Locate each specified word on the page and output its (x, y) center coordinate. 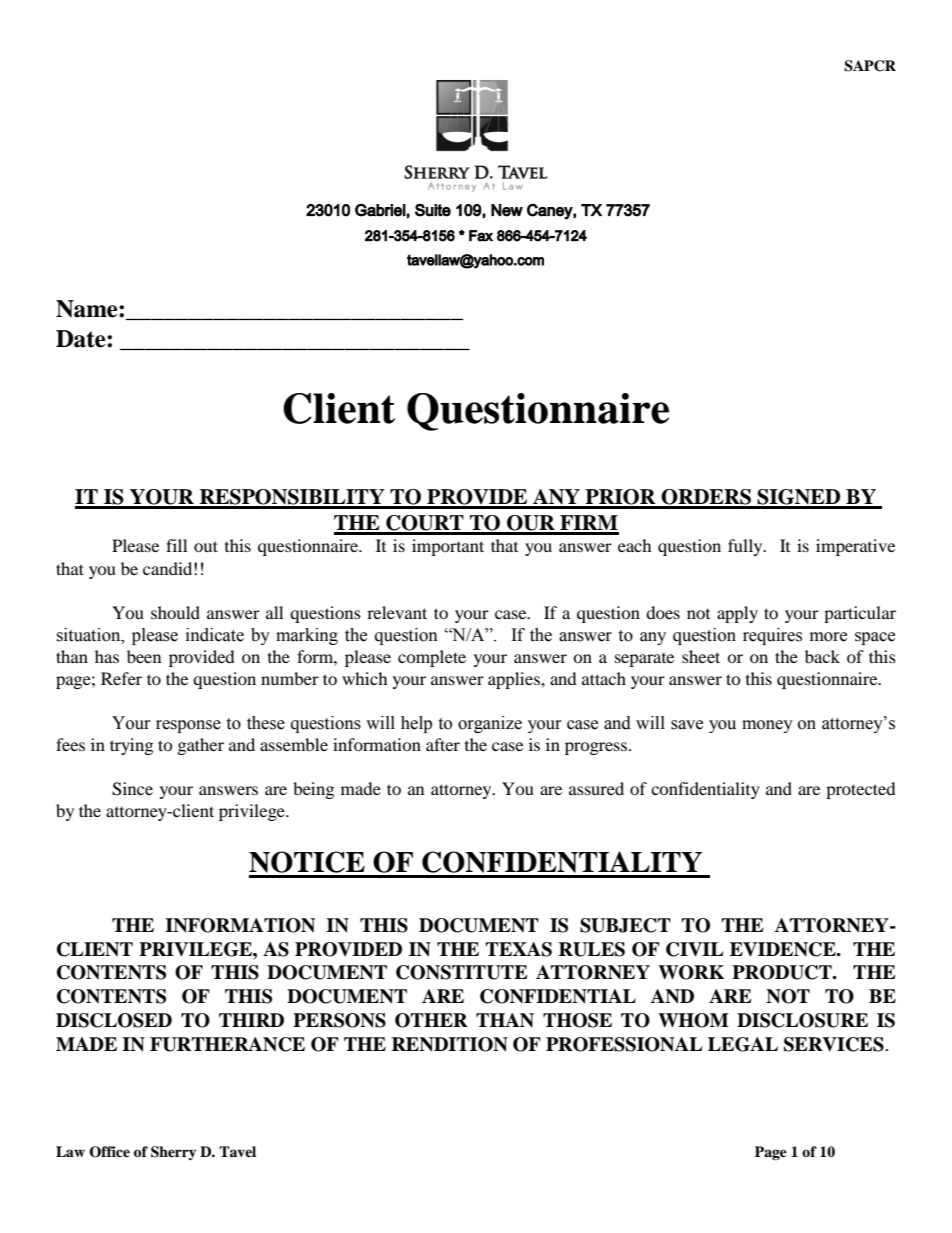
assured (596, 788)
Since (132, 789)
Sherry (173, 1153)
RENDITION (450, 1044)
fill (176, 545)
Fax (481, 236)
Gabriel (380, 210)
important (448, 547)
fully (746, 547)
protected (861, 790)
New (507, 210)
